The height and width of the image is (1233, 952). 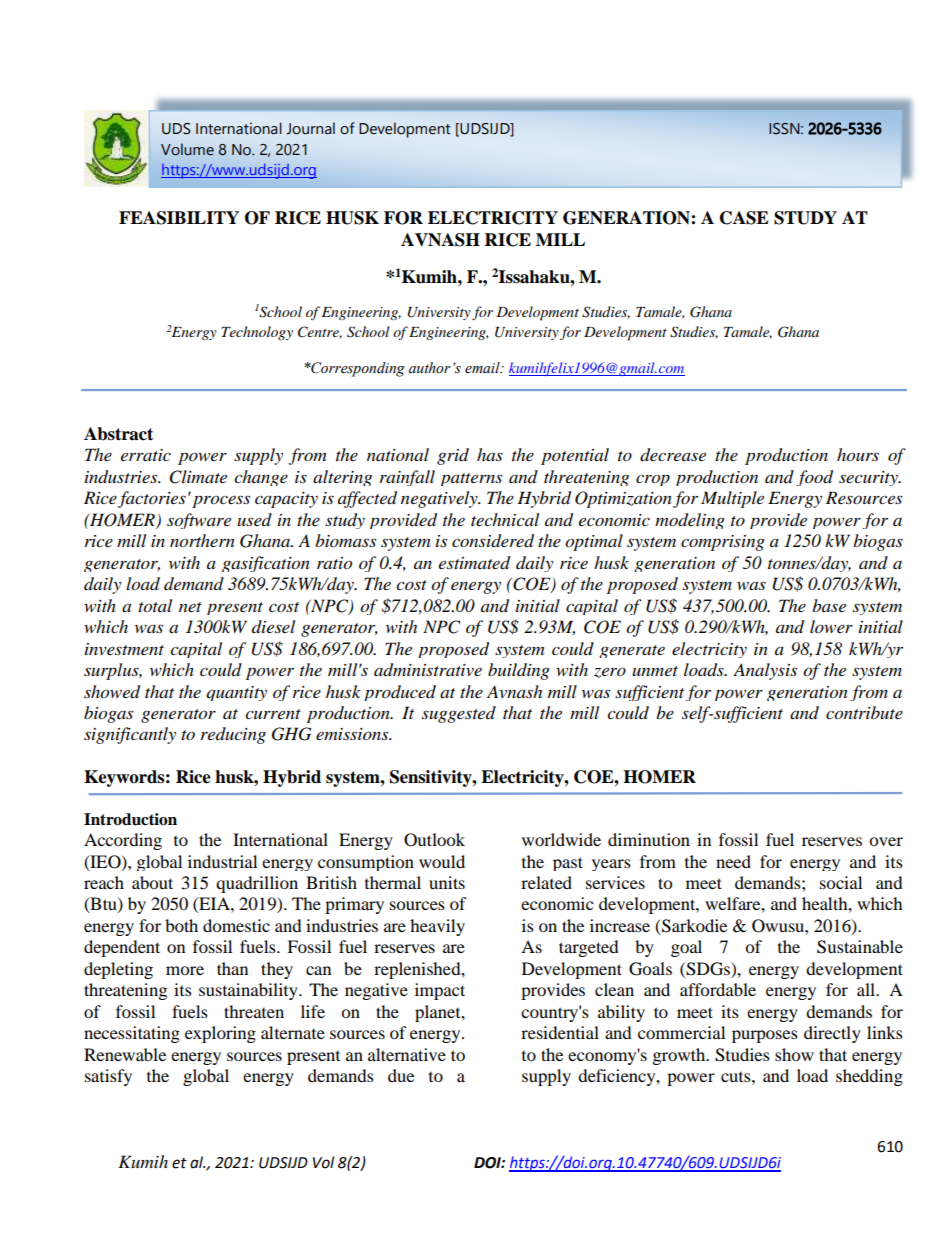 I want to click on Technology, so click(x=257, y=333).
